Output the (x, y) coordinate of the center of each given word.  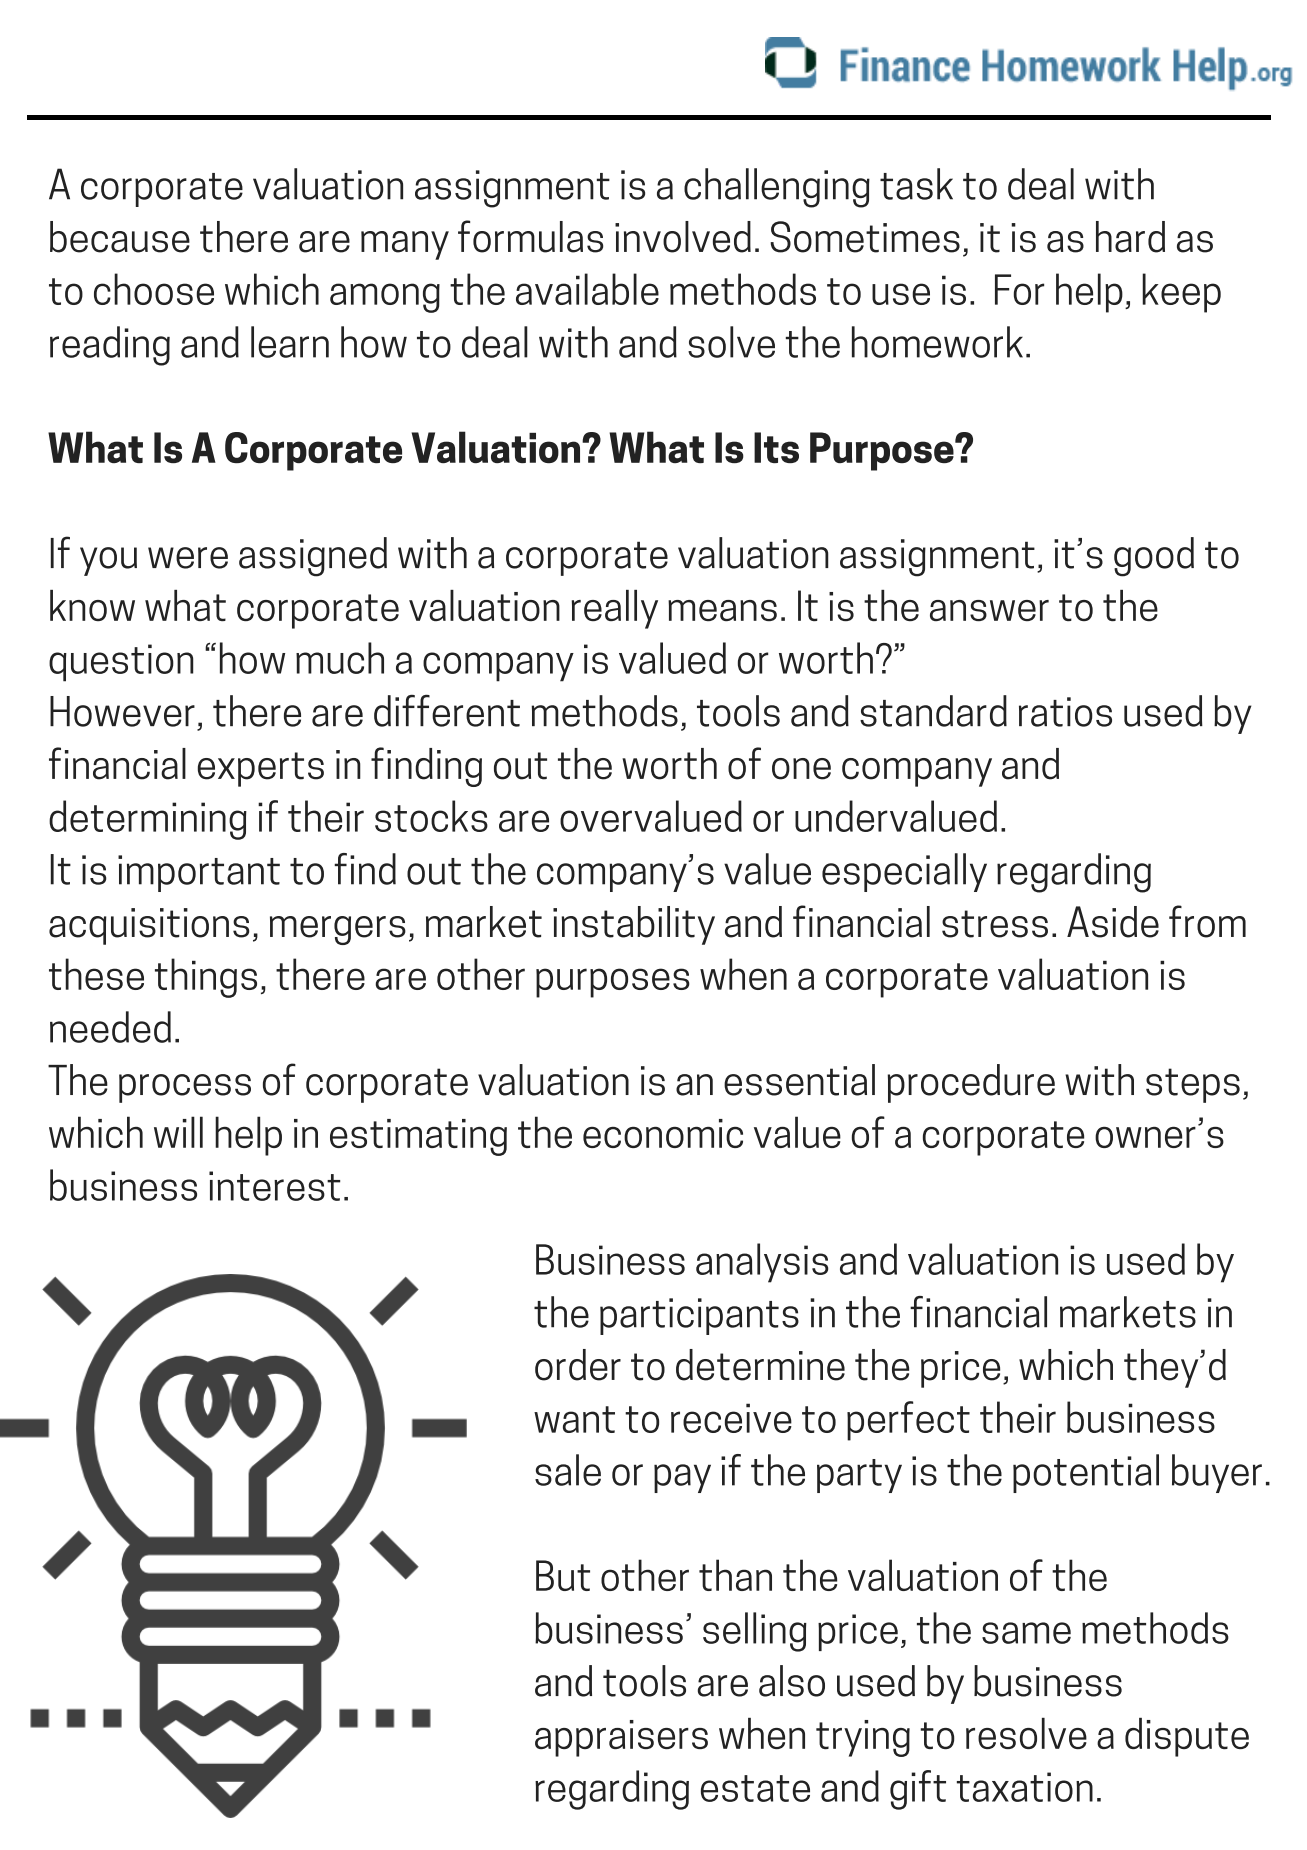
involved (683, 237)
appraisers (621, 1738)
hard (1130, 237)
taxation (1025, 1787)
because (120, 237)
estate (755, 1788)
